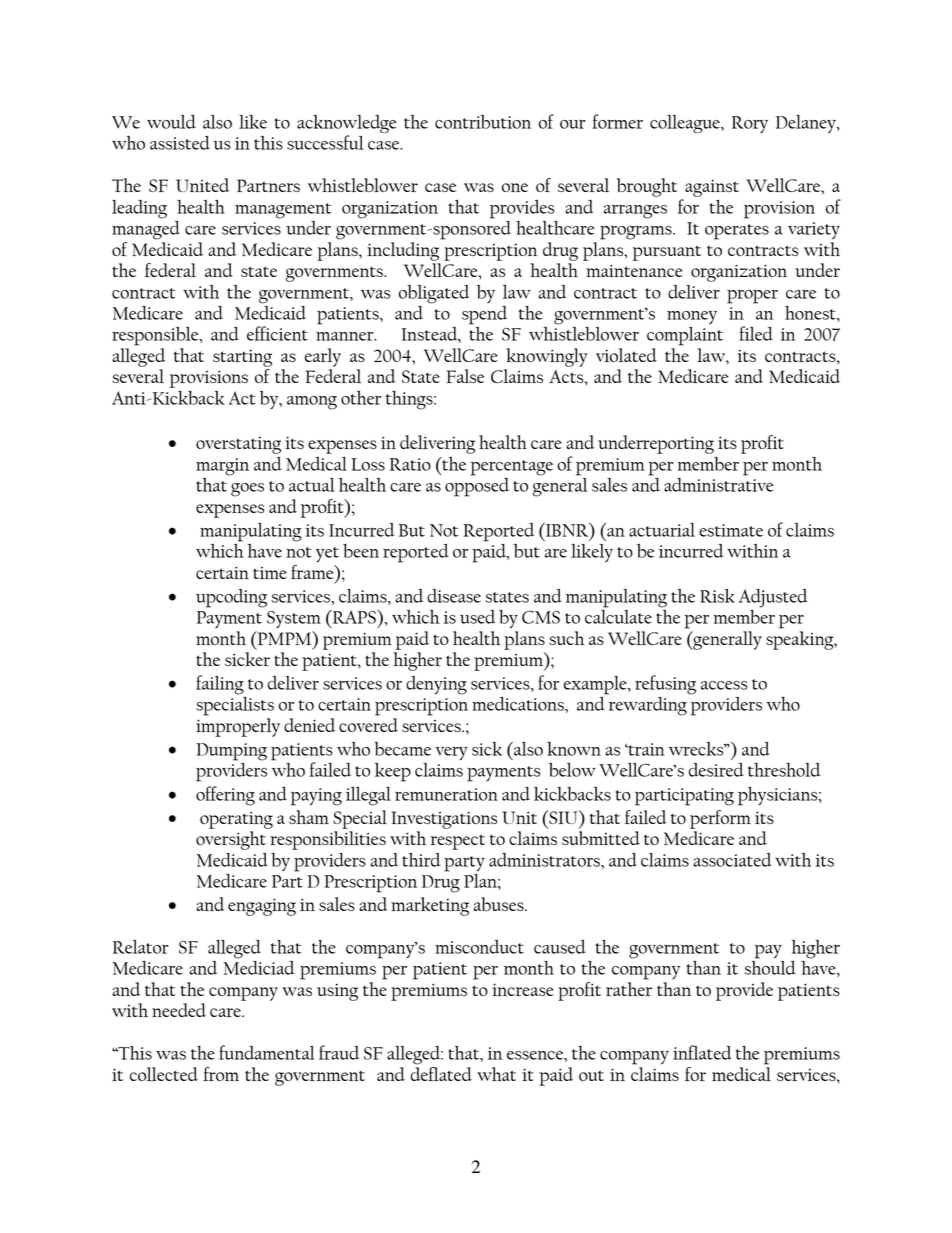 The width and height of the document is (952, 1233). Describe the element at coordinates (750, 124) in the document. I see `Rory` at that location.
